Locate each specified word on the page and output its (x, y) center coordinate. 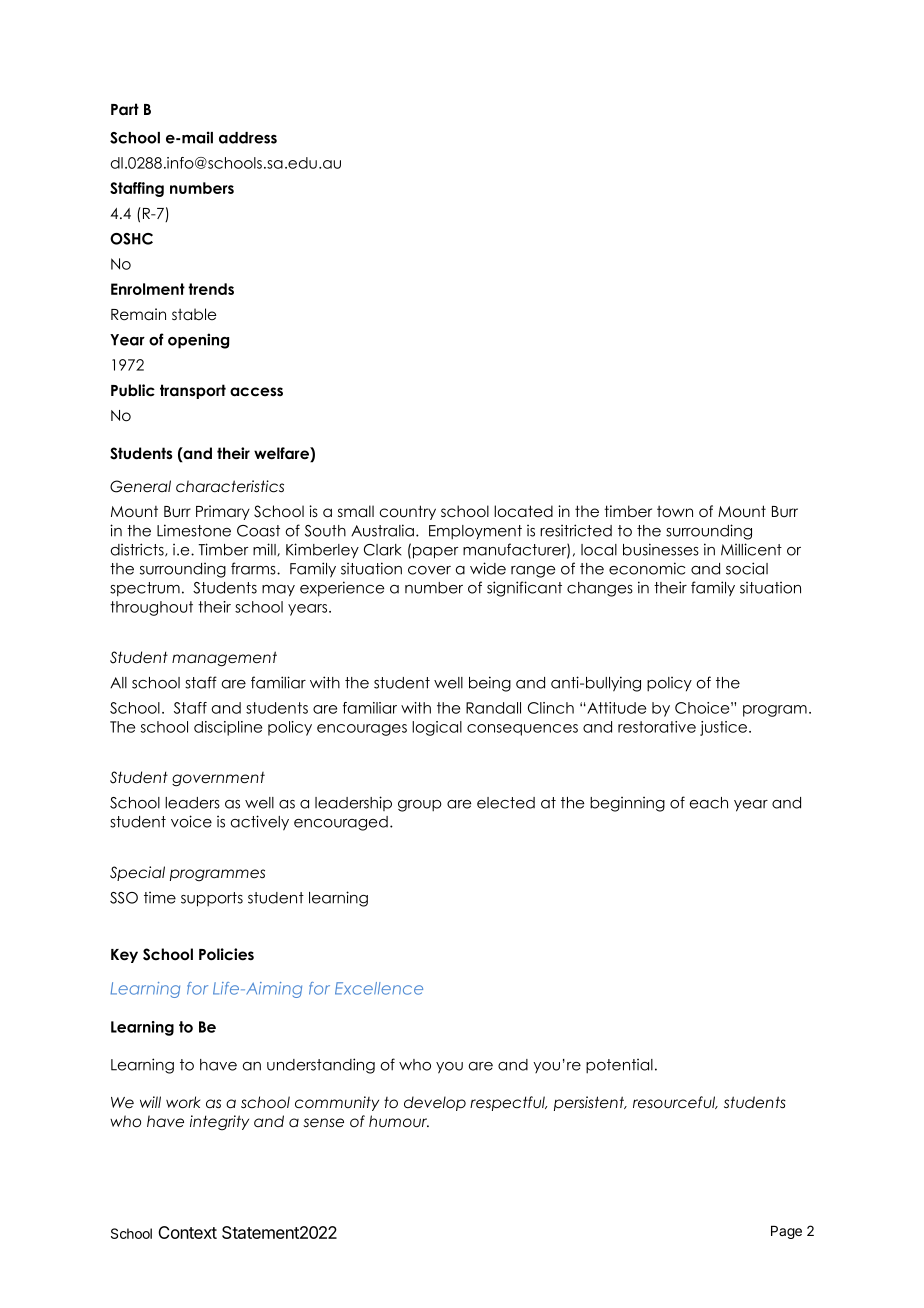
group (420, 806)
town (675, 512)
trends (211, 289)
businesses (661, 549)
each (708, 803)
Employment (475, 532)
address (248, 138)
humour (399, 1121)
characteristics (230, 486)
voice (191, 821)
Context (187, 1232)
